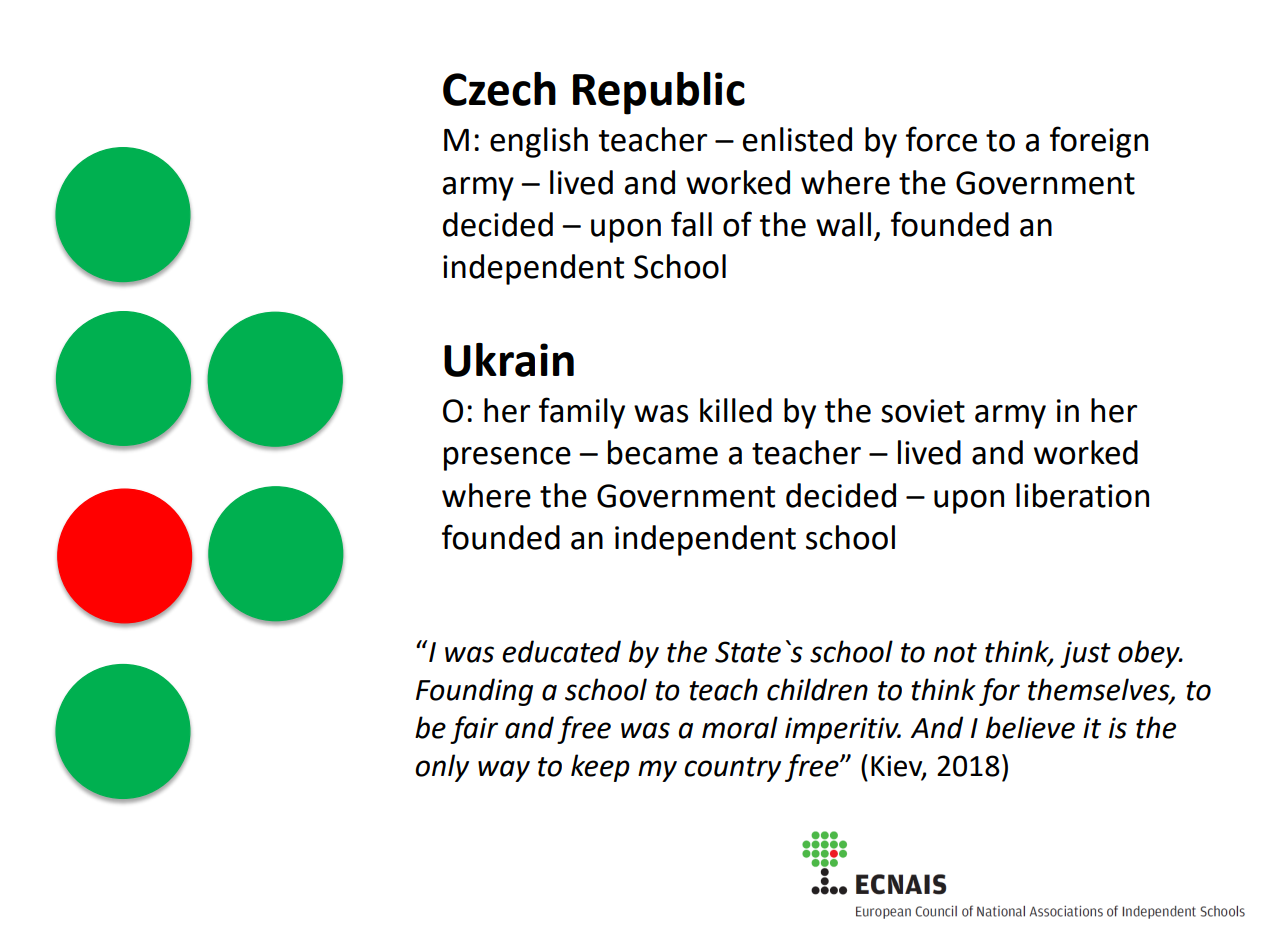 The image size is (1270, 952). Describe the element at coordinates (736, 410) in the image. I see `killed` at that location.
